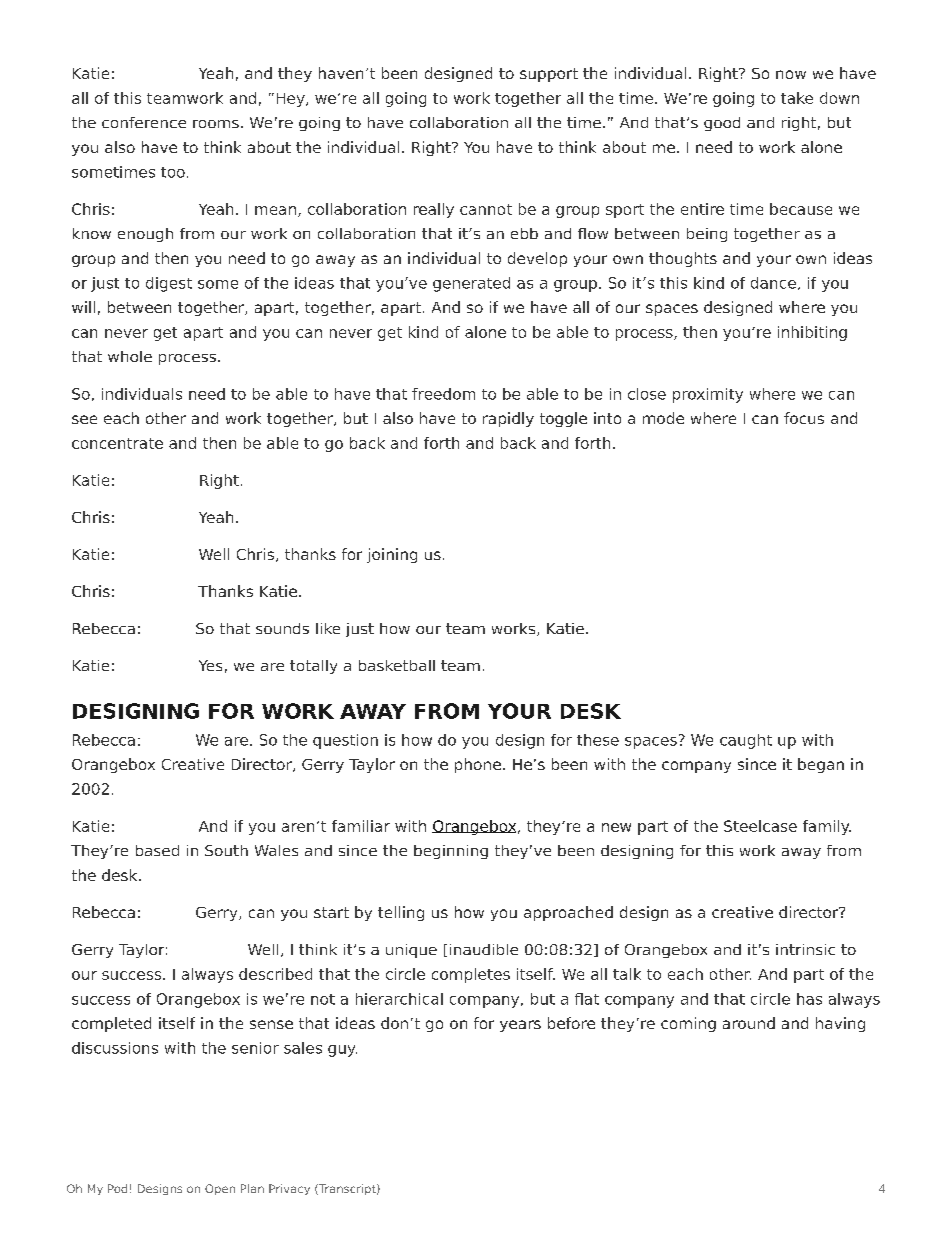 This screenshot has height=1233, width=952. What do you see at coordinates (708, 395) in the screenshot?
I see `proximity` at bounding box center [708, 395].
